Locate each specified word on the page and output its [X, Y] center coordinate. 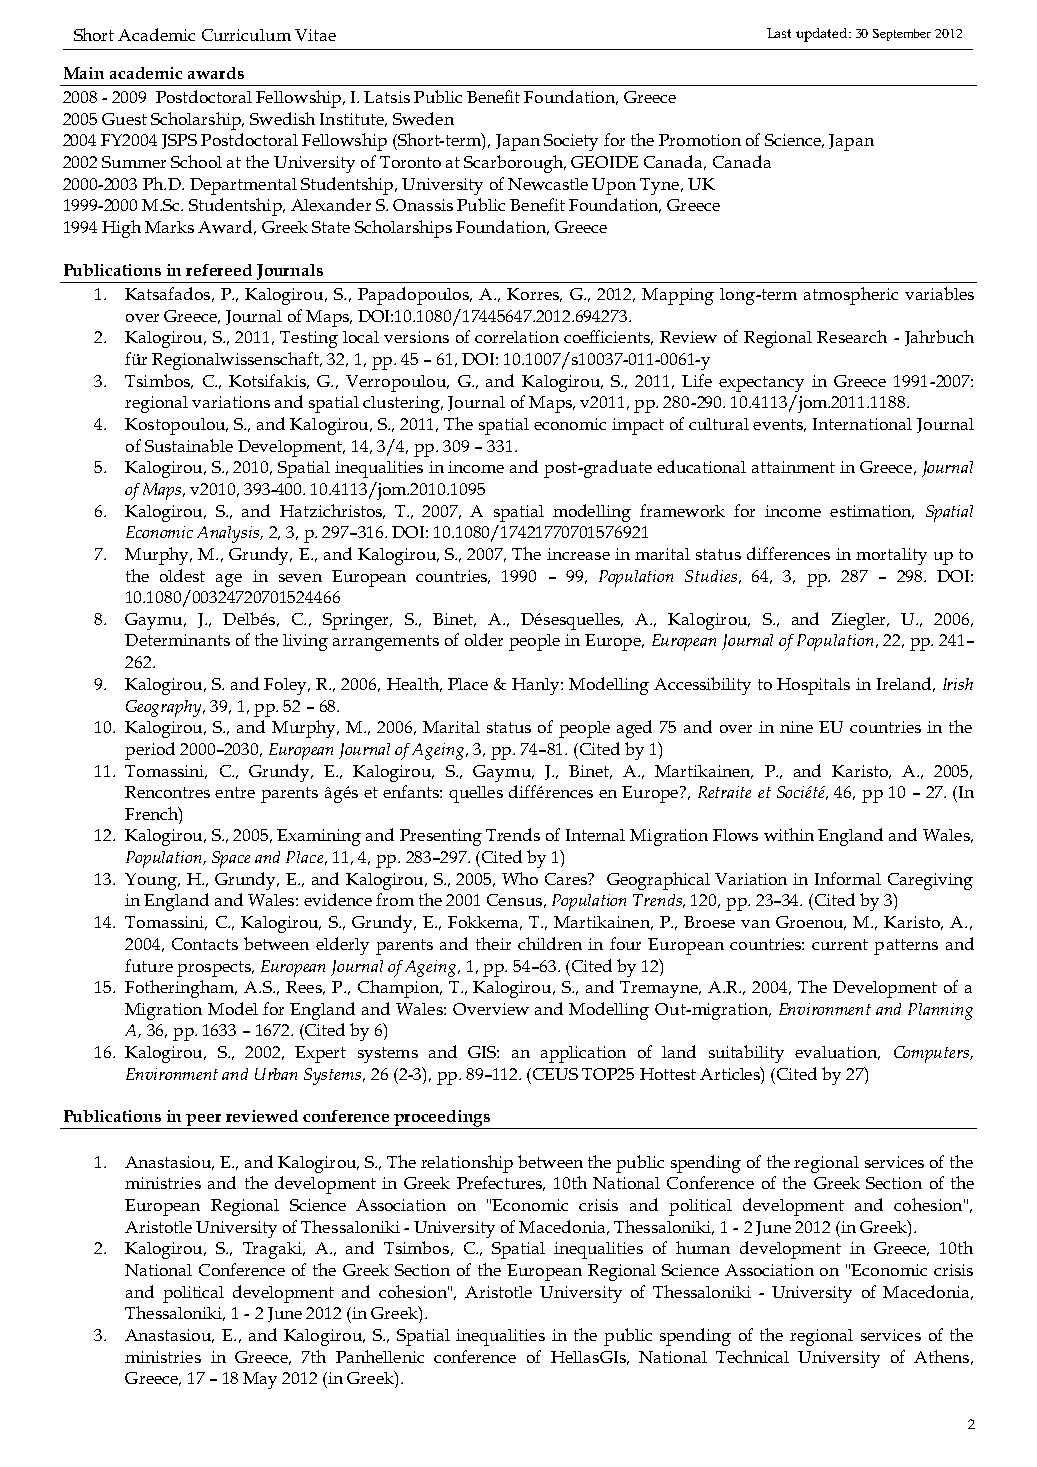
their [493, 943]
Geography [165, 708]
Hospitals [813, 686]
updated [823, 35]
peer [204, 1121]
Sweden [423, 118]
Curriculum [246, 35]
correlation [517, 337]
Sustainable [189, 445]
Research [852, 336]
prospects [215, 969]
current [840, 944]
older [484, 639]
